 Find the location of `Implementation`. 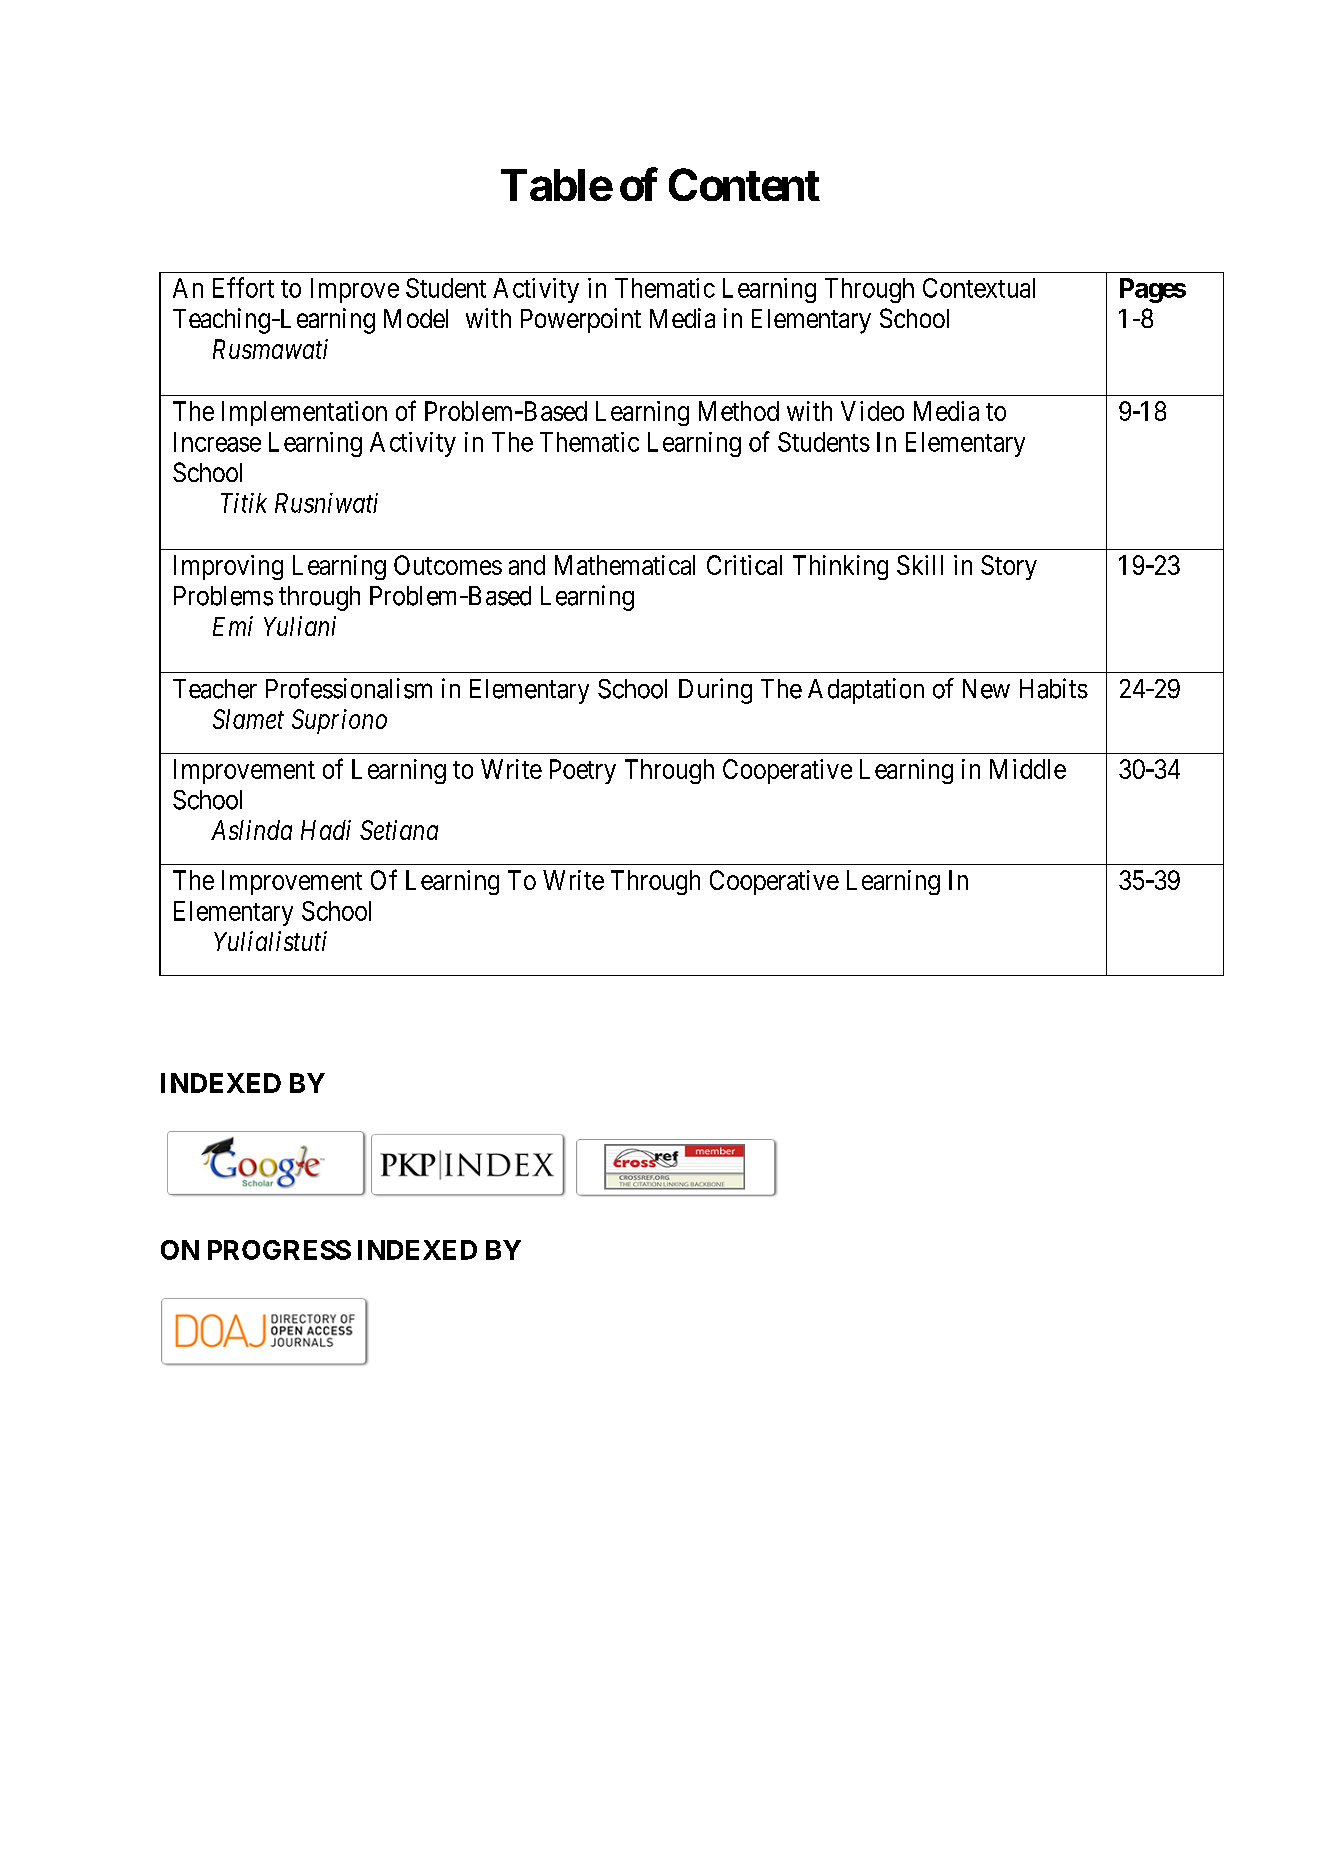

Implementation is located at coordinates (304, 413).
